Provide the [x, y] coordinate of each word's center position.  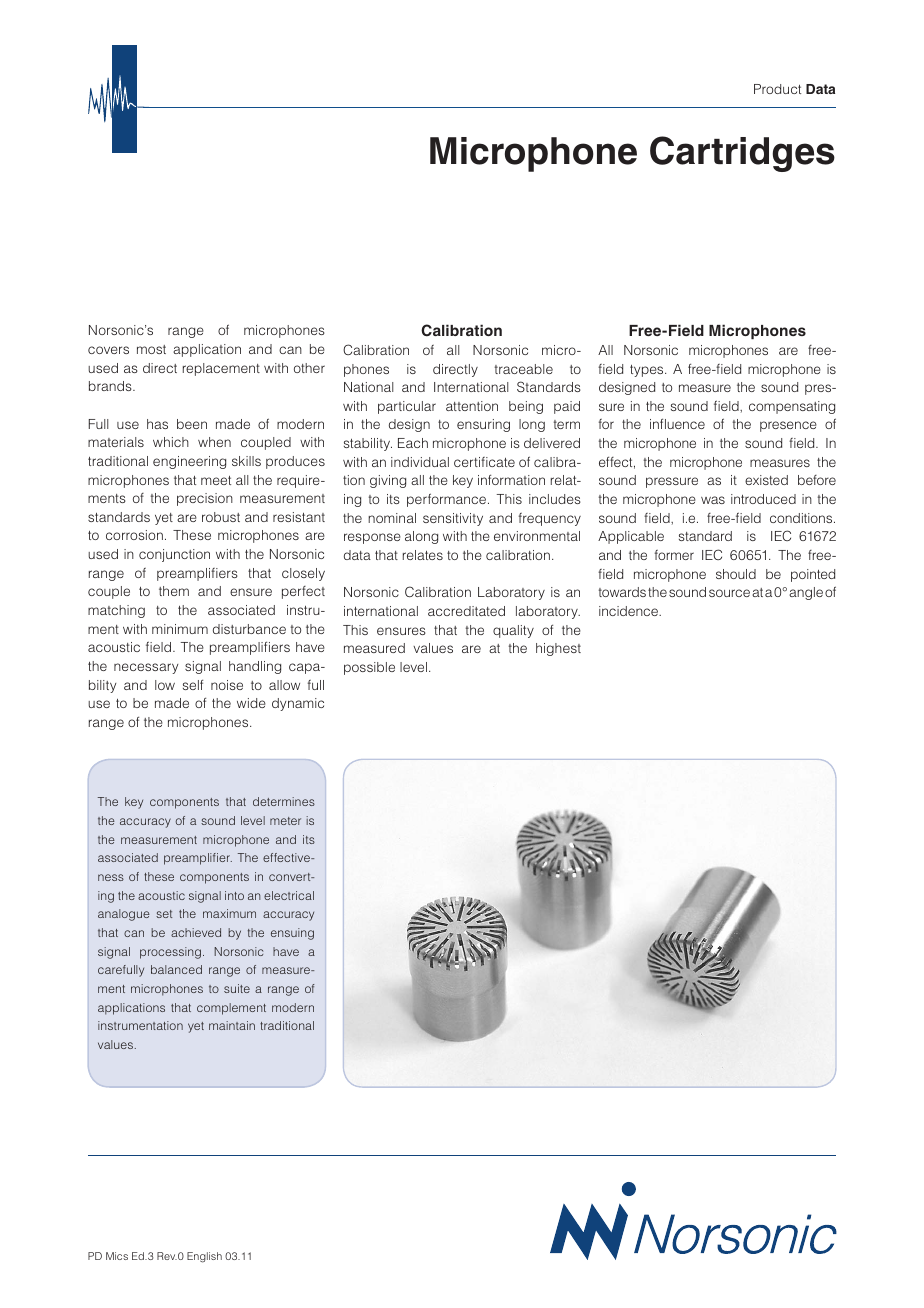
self [193, 684]
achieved [196, 932]
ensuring [483, 425]
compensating [792, 407]
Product [777, 89]
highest [558, 649]
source [729, 593]
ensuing [292, 934]
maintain [232, 1025]
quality [513, 631]
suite [237, 988]
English [204, 1257]
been [192, 424]
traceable [523, 369]
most [151, 349]
